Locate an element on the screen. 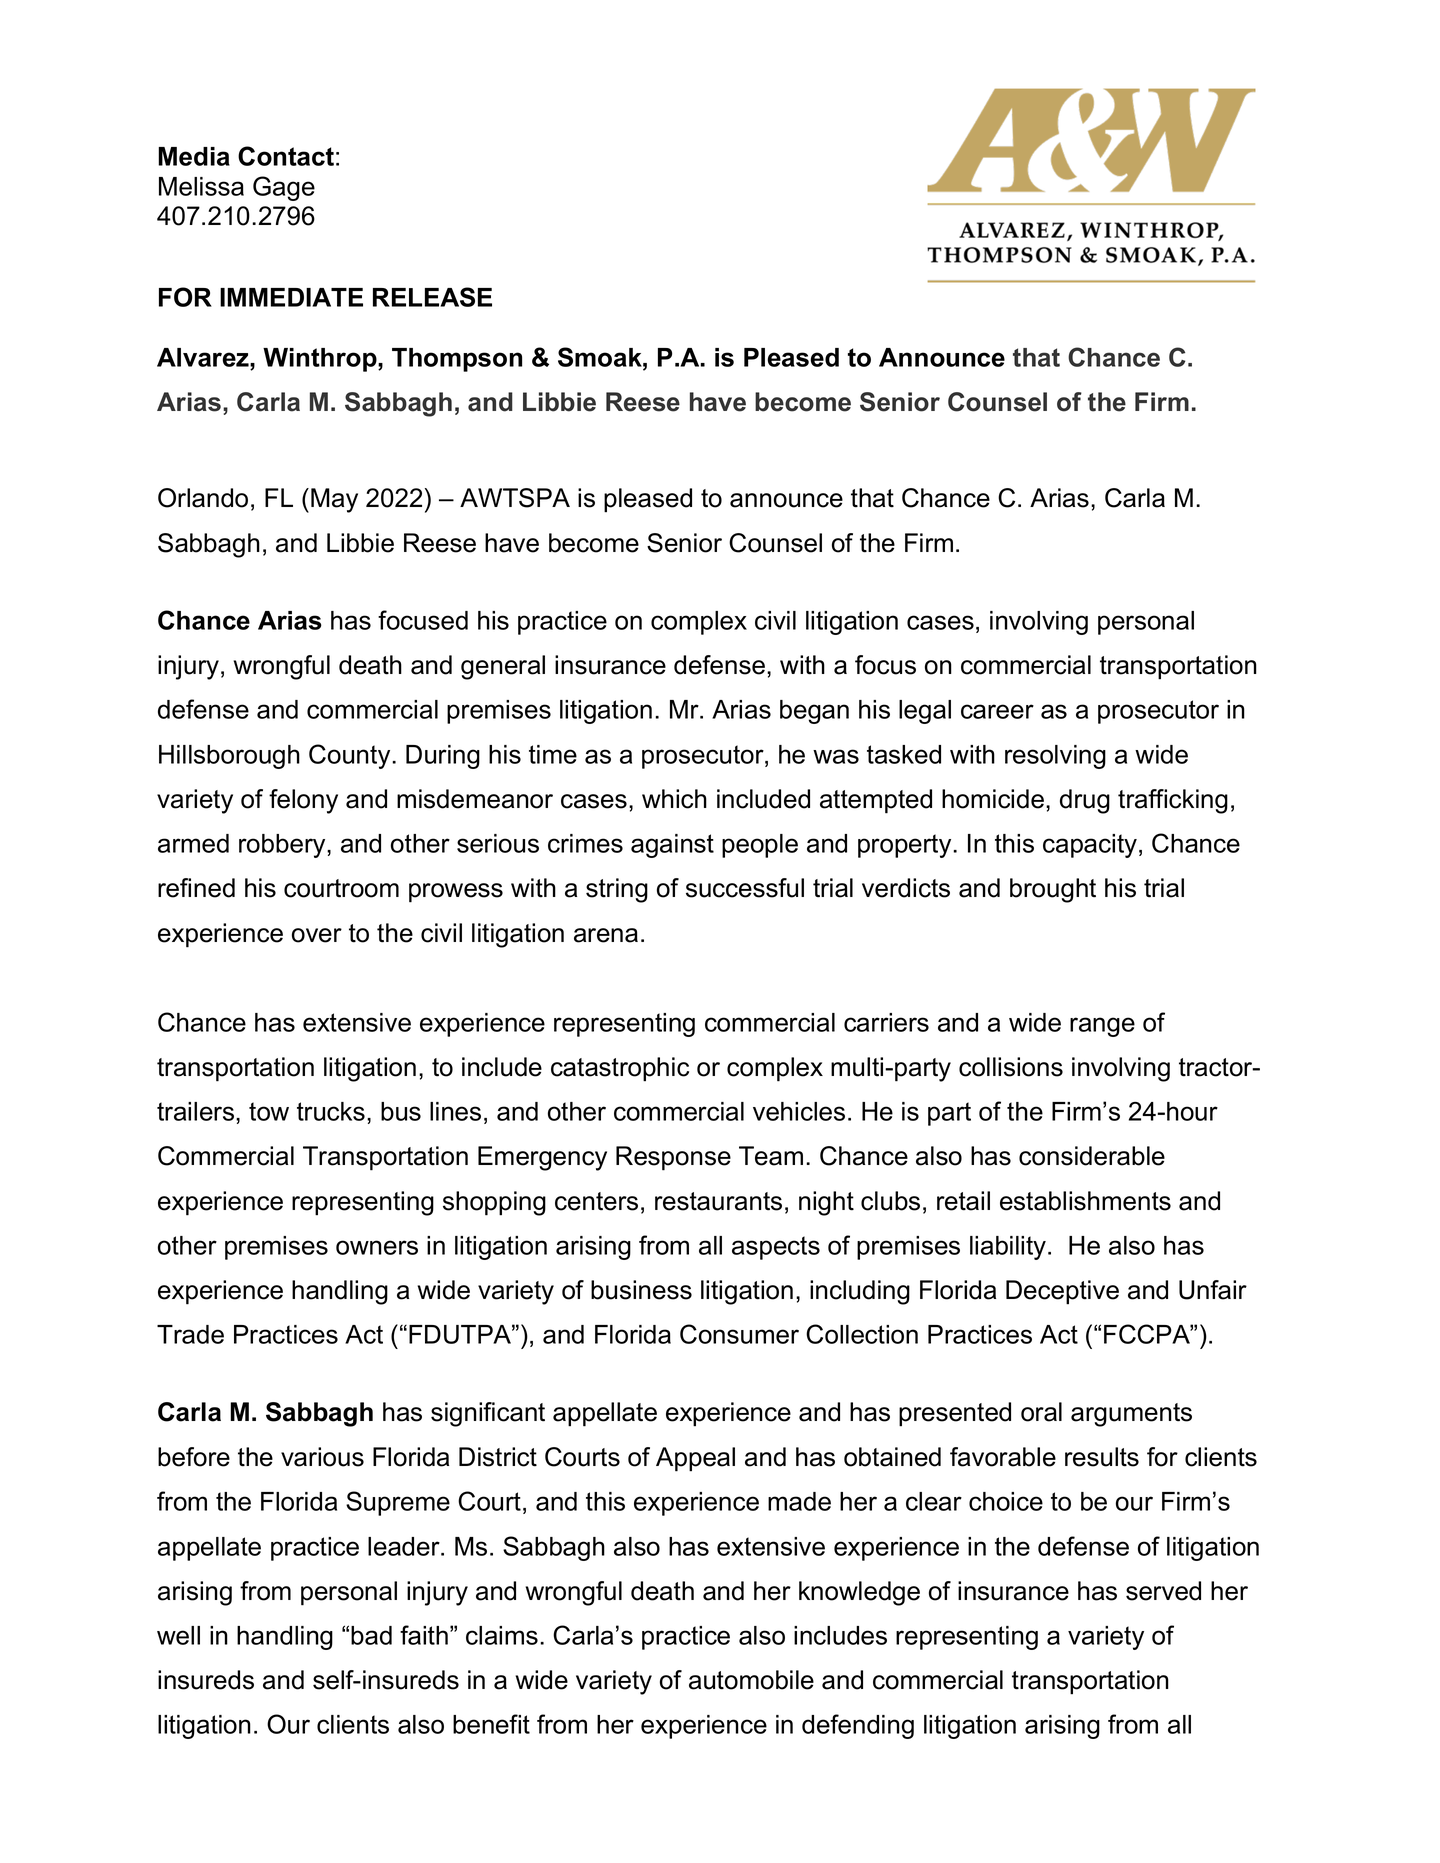  Thompson is located at coordinates (457, 360).
